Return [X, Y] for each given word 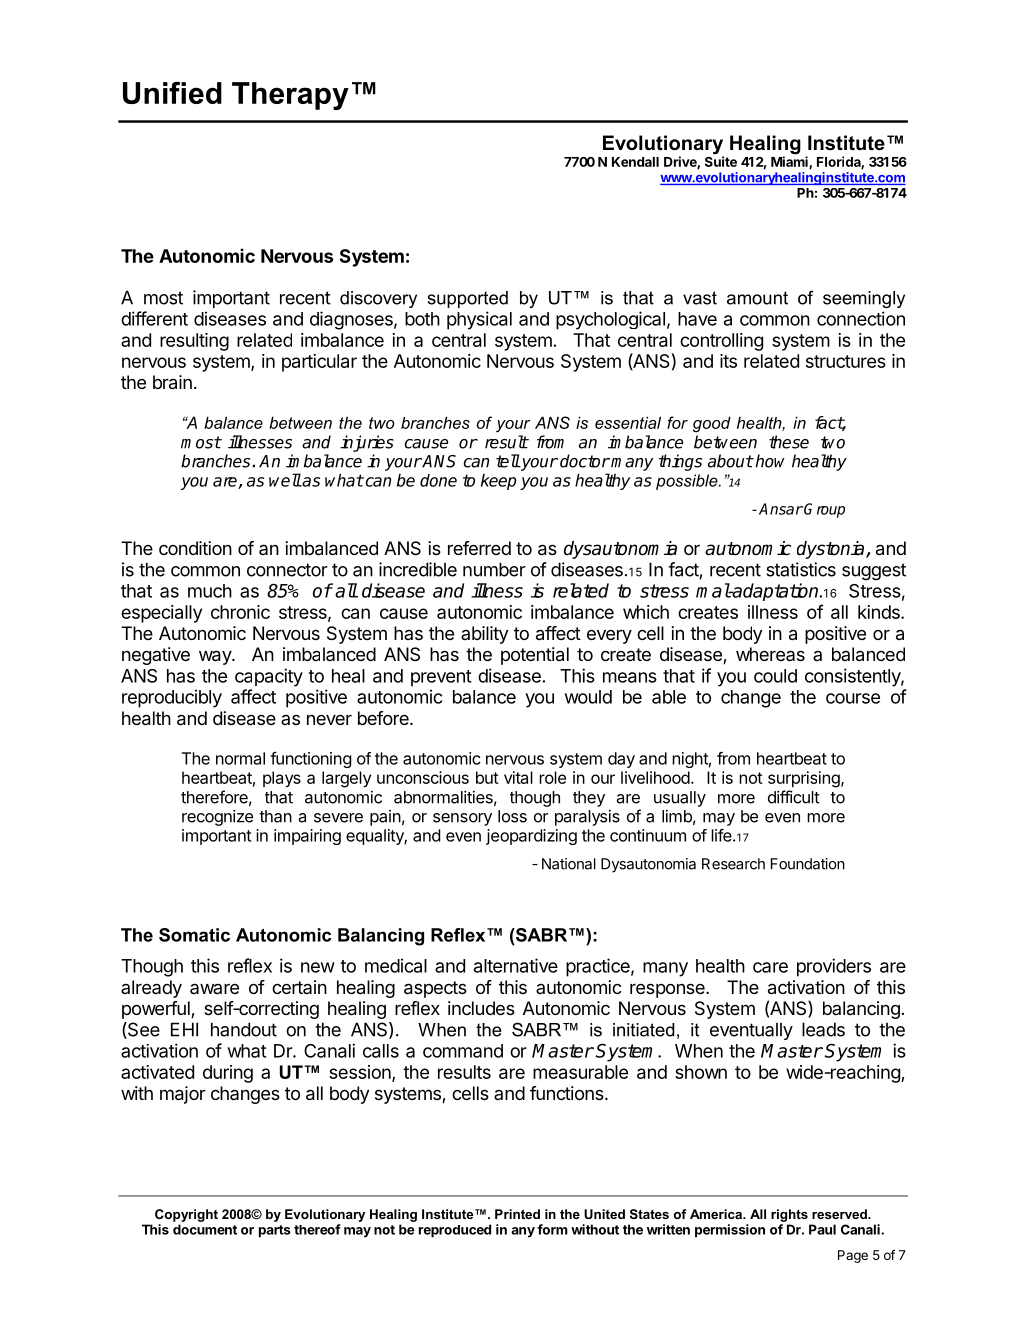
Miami [790, 162]
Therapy [290, 96]
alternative [516, 965]
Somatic [194, 935]
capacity [269, 677]
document [205, 1229]
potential [535, 656]
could [775, 676]
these [789, 442]
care [770, 967]
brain [172, 382]
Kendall [635, 162]
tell [508, 461]
